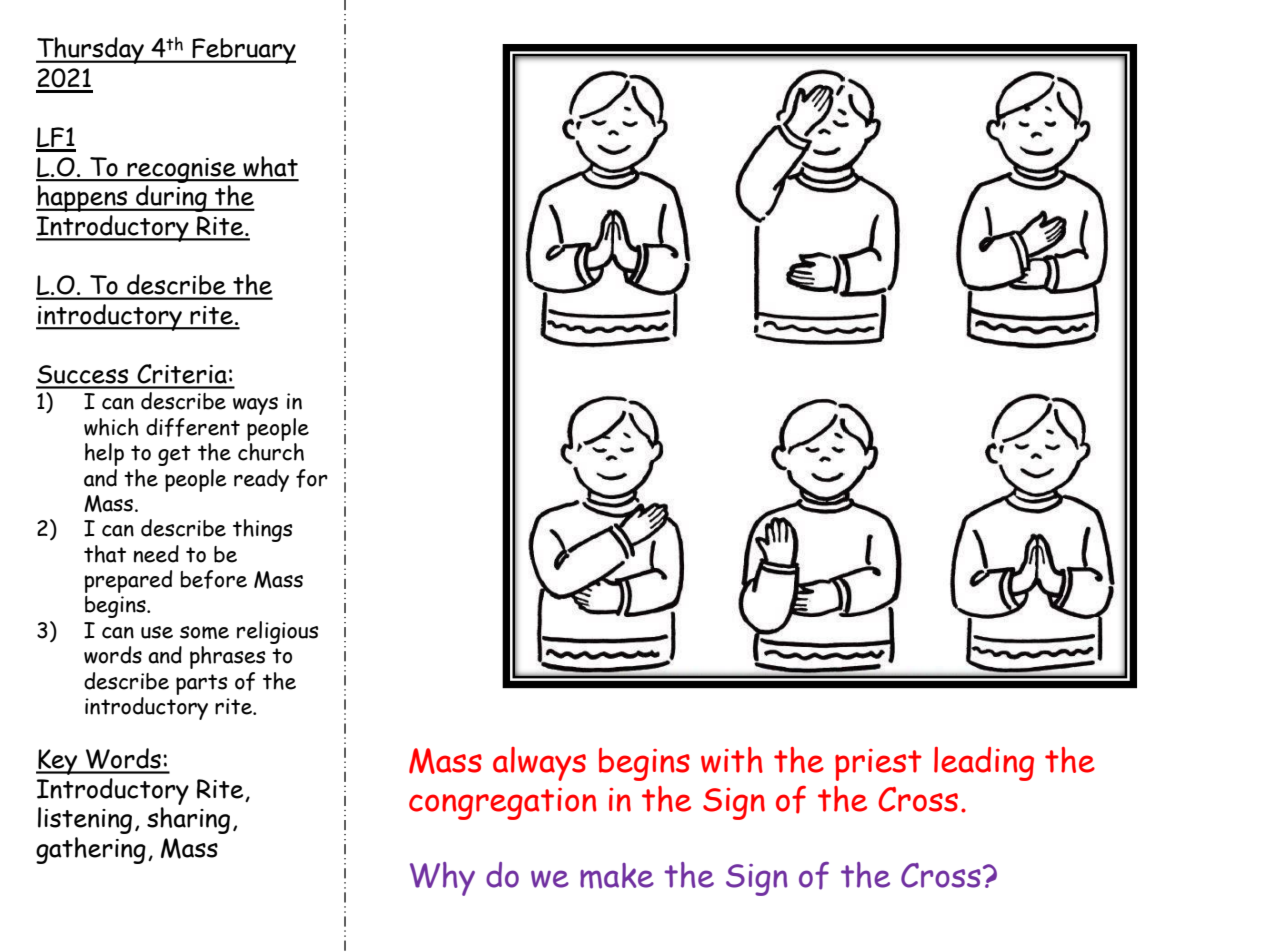 Image resolution: width=1270 pixels, height=952 pixels. Describe the element at coordinates (984, 764) in the screenshot. I see `leading` at that location.
